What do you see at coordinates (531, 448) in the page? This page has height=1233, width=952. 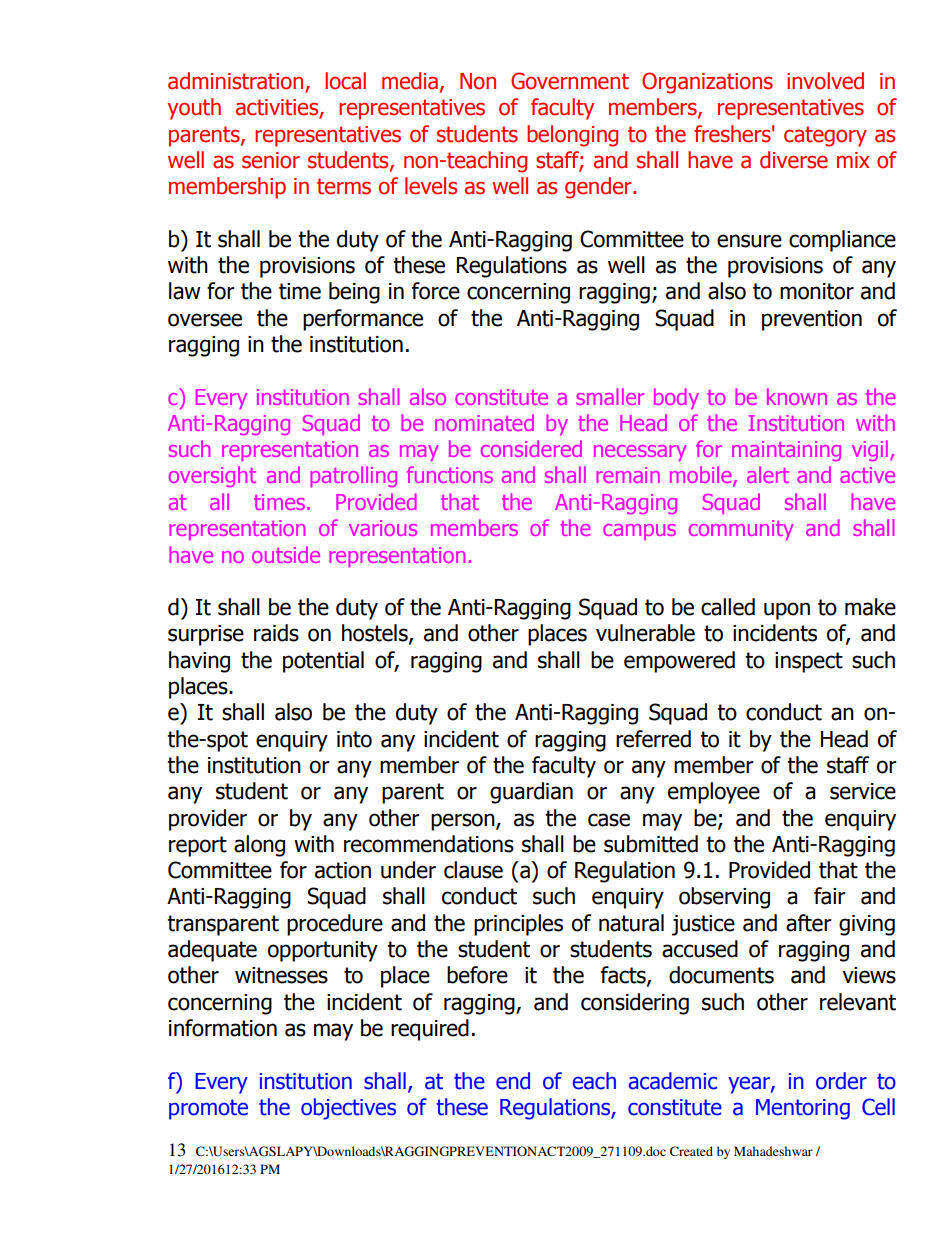 I see `considered` at bounding box center [531, 448].
